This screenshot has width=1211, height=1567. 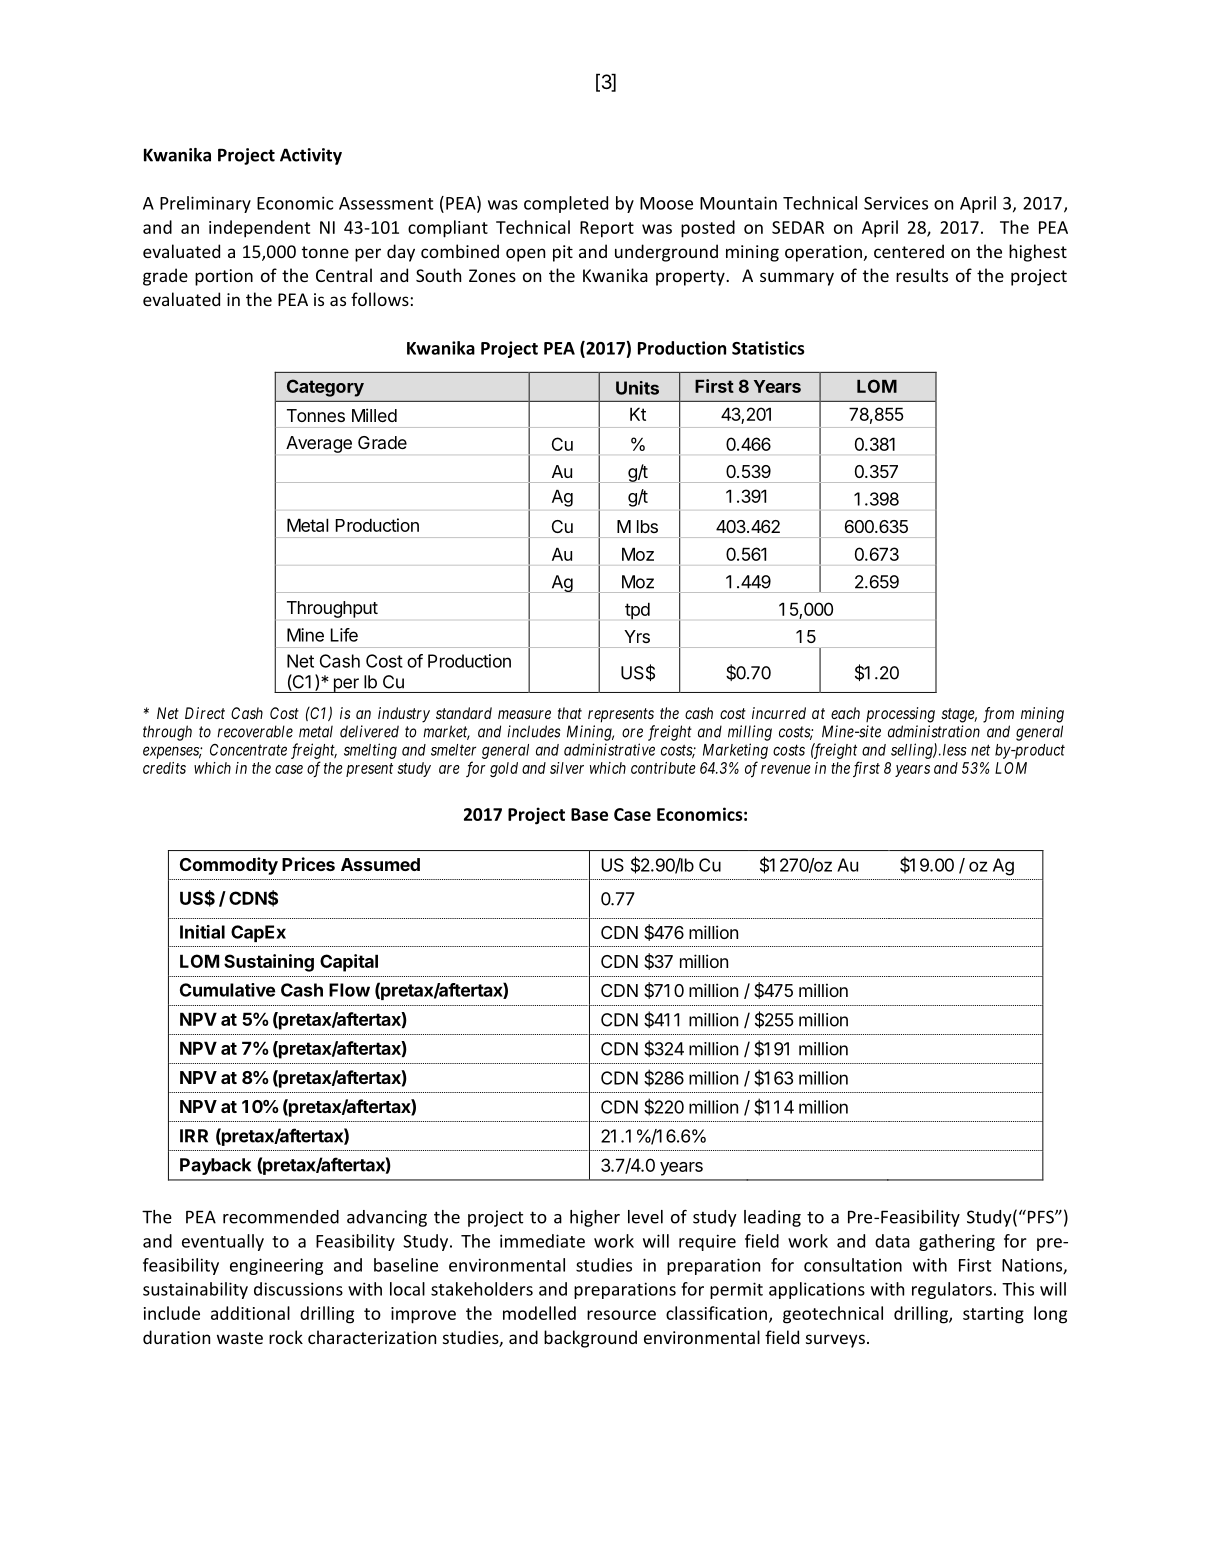 What do you see at coordinates (609, 749) in the screenshot?
I see `administrative` at bounding box center [609, 749].
